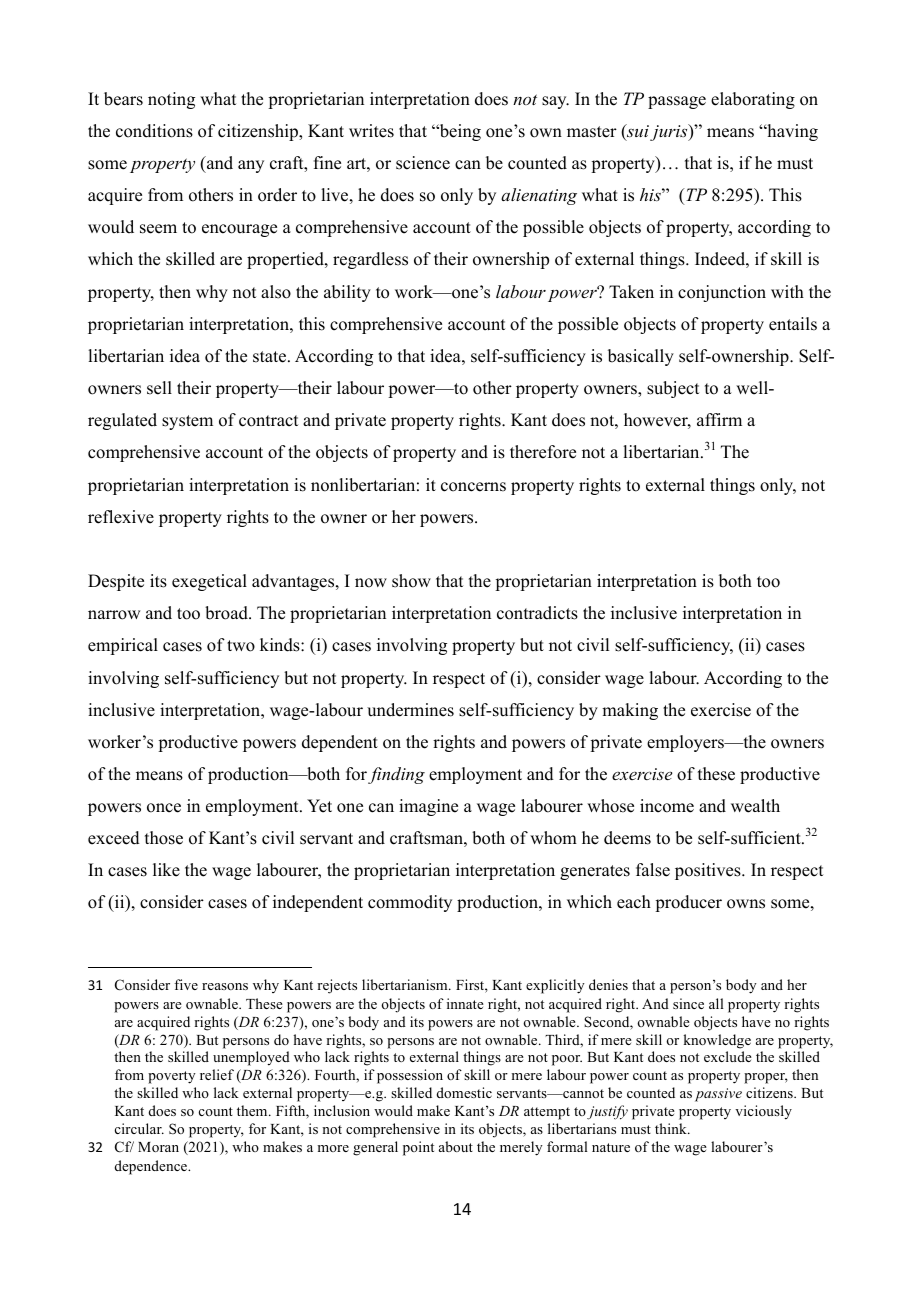 This screenshot has width=924, height=1308. Describe the element at coordinates (164, 838) in the screenshot. I see `those` at that location.
